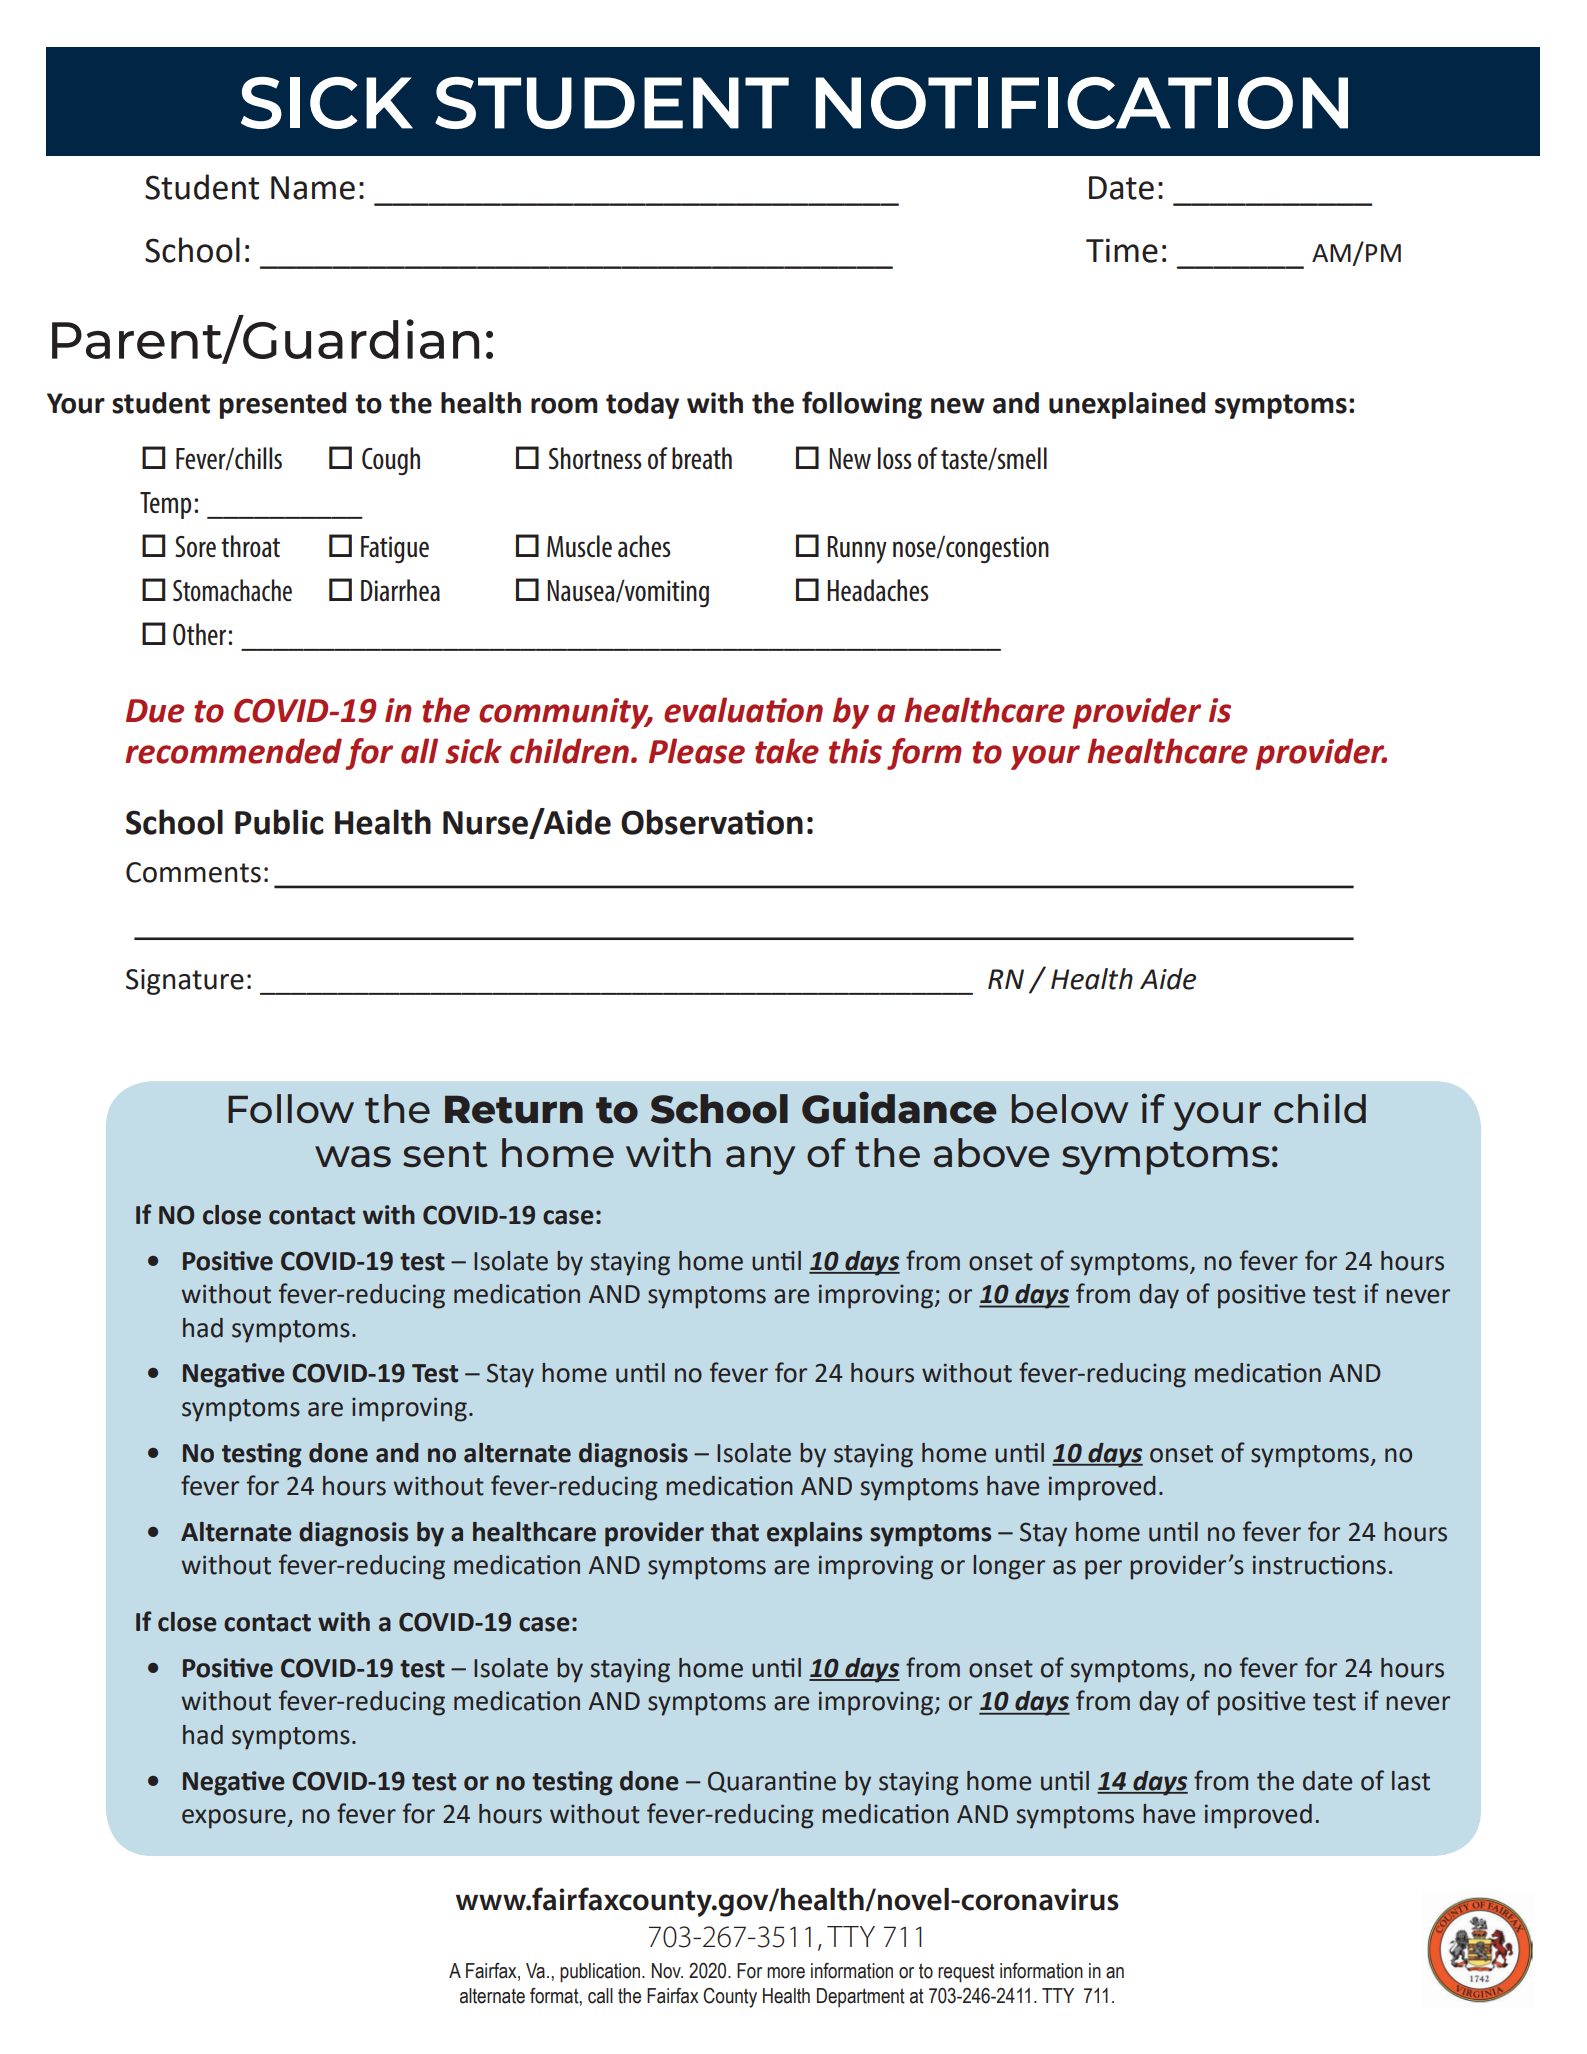 This screenshot has width=1587, height=2054. What do you see at coordinates (899, 1107) in the screenshot?
I see `Guidance` at bounding box center [899, 1107].
